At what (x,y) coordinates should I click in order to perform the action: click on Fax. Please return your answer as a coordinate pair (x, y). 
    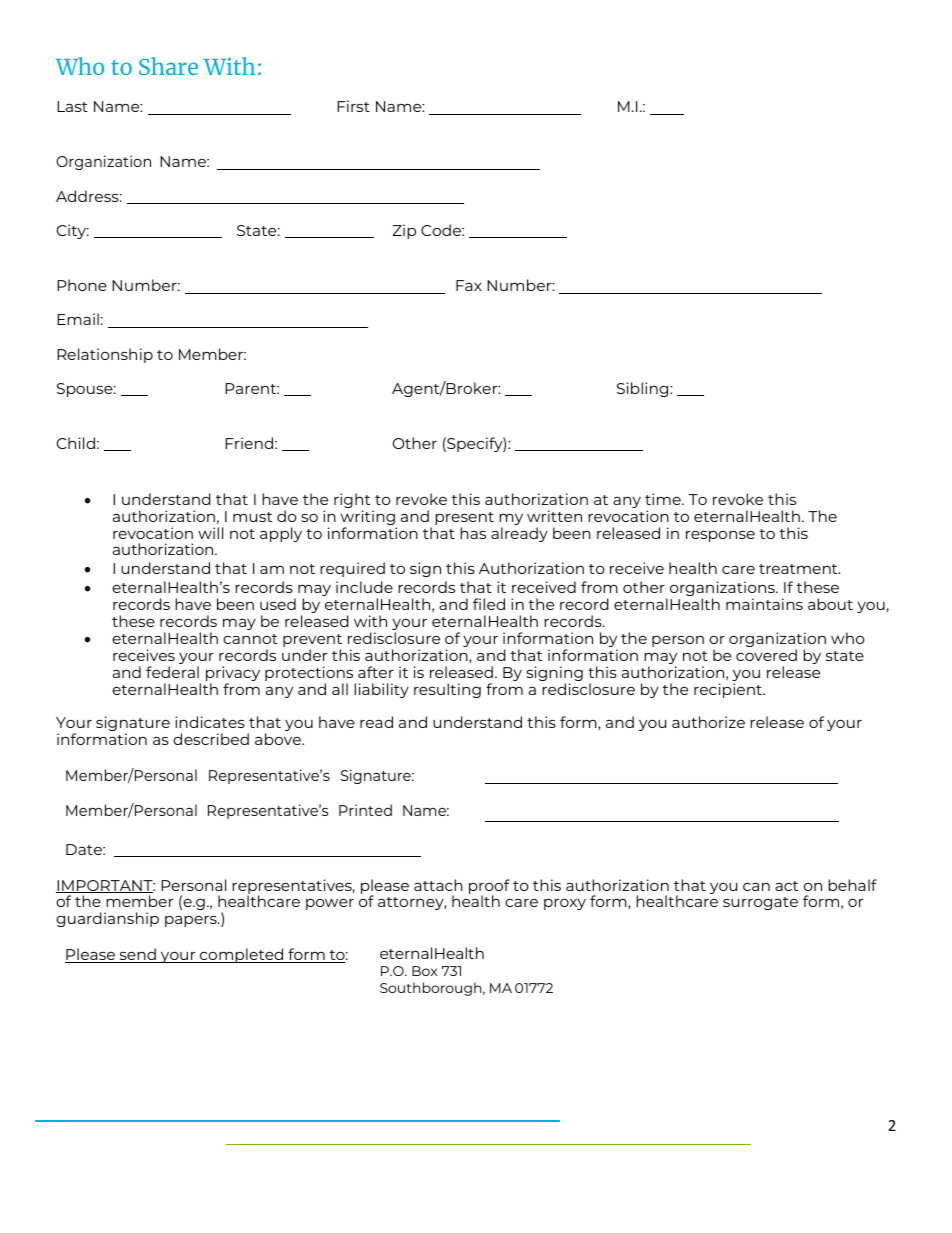
    Looking at the image, I should click on (469, 285).
